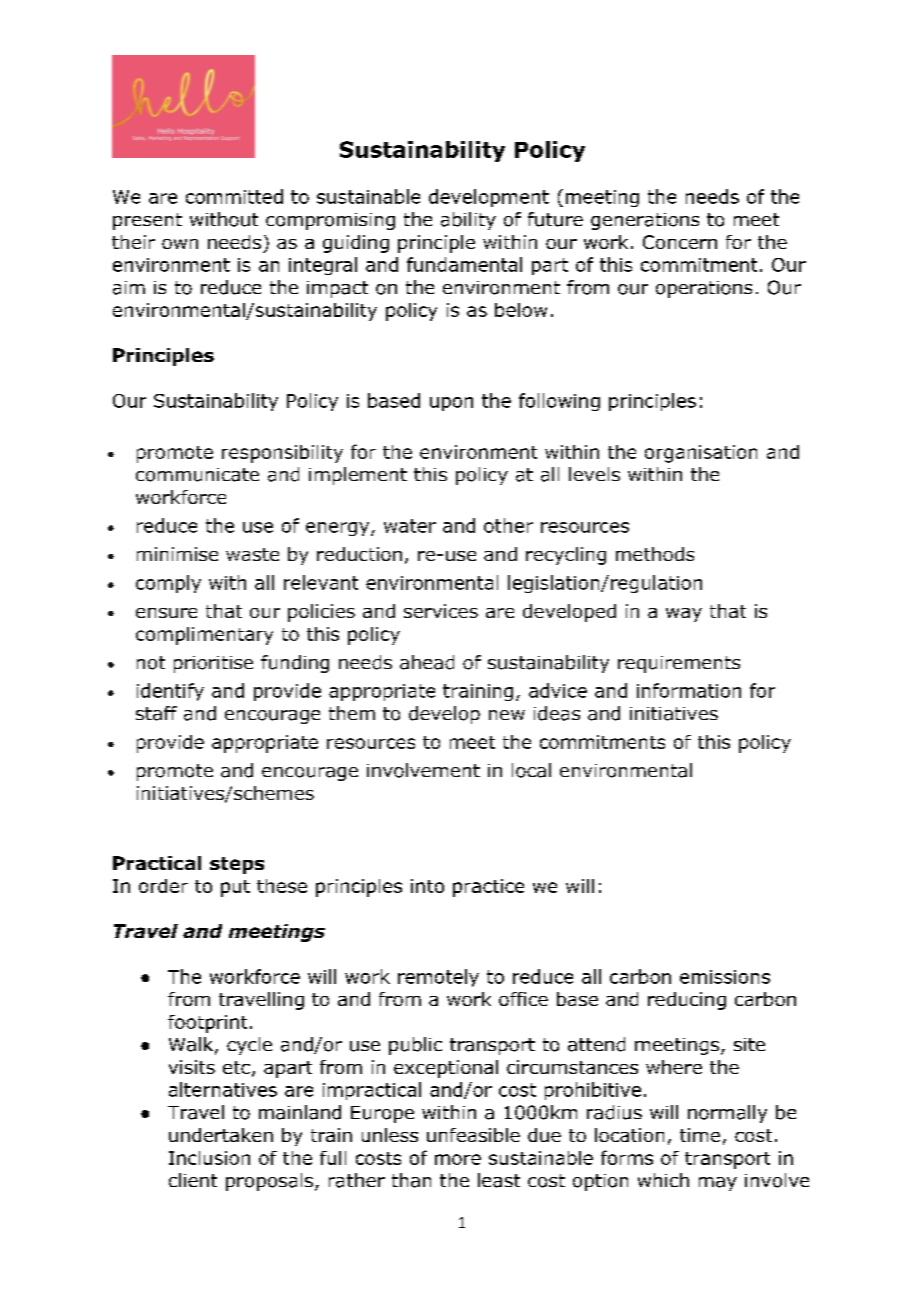 This screenshot has height=1308, width=924. I want to click on upon, so click(451, 404).
